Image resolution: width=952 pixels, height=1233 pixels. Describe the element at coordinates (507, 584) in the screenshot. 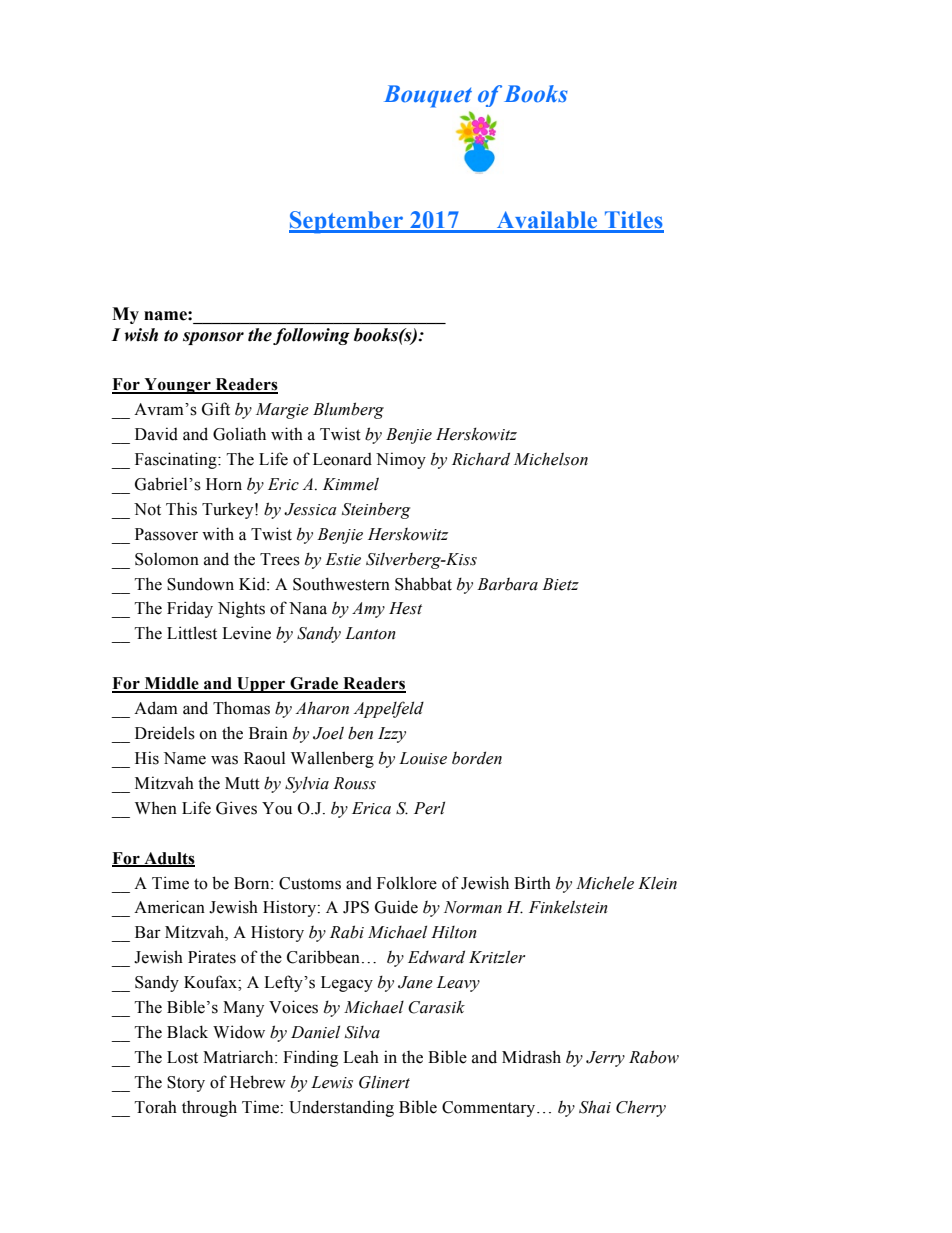

I see `Barbara` at that location.
